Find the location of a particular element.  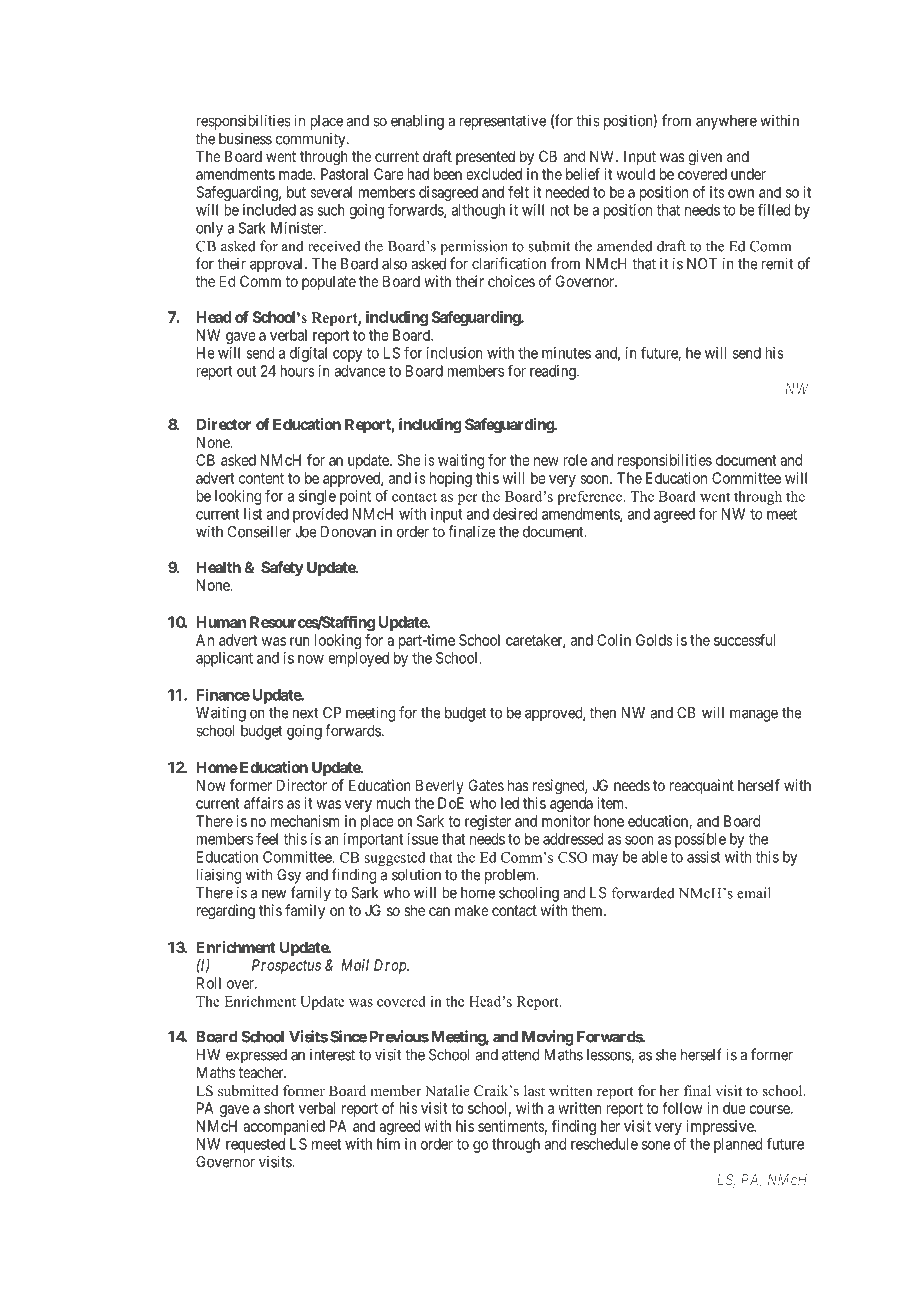

make is located at coordinates (472, 910).
